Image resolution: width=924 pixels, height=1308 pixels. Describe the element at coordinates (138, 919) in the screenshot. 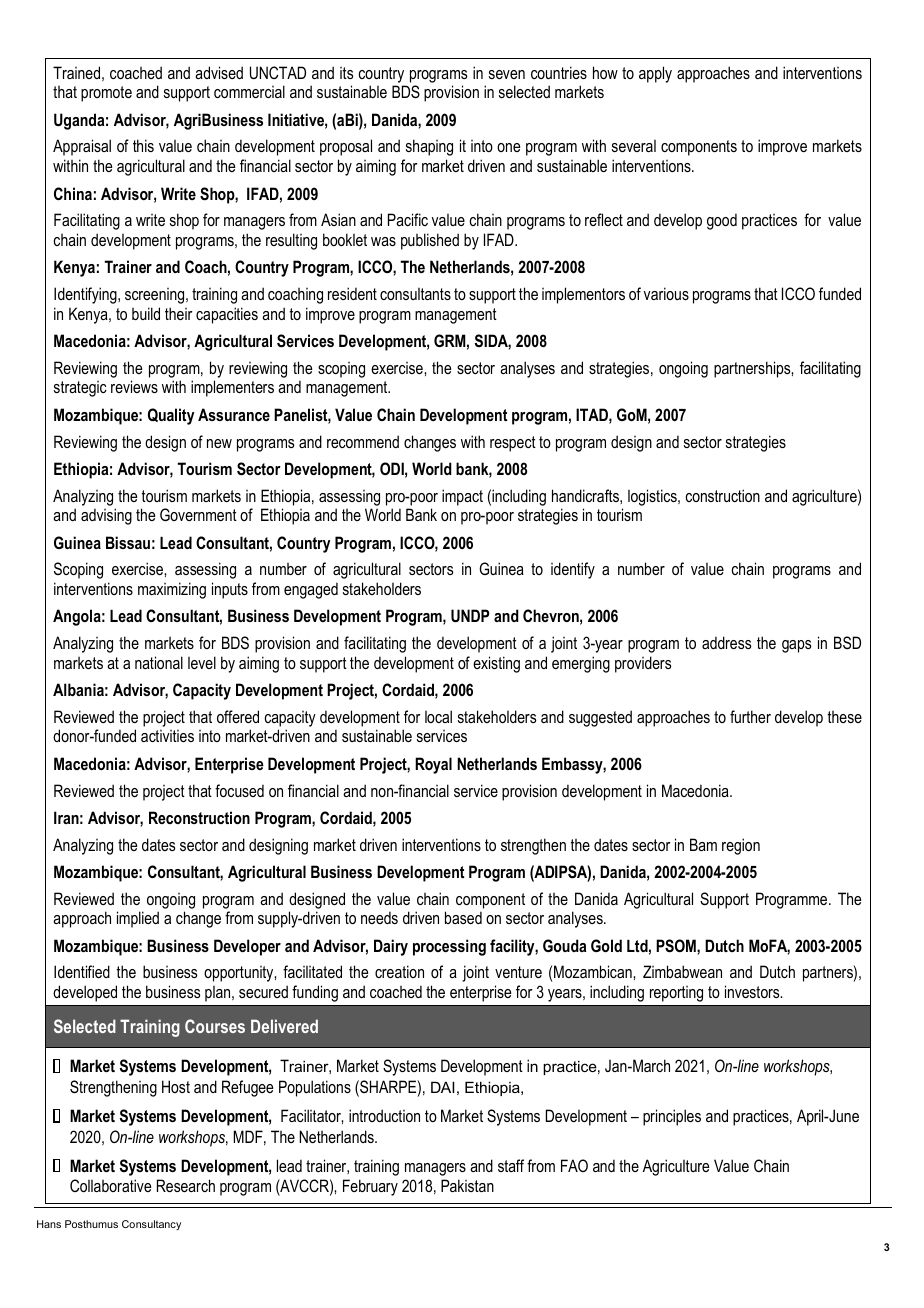

I see `implied` at that location.
